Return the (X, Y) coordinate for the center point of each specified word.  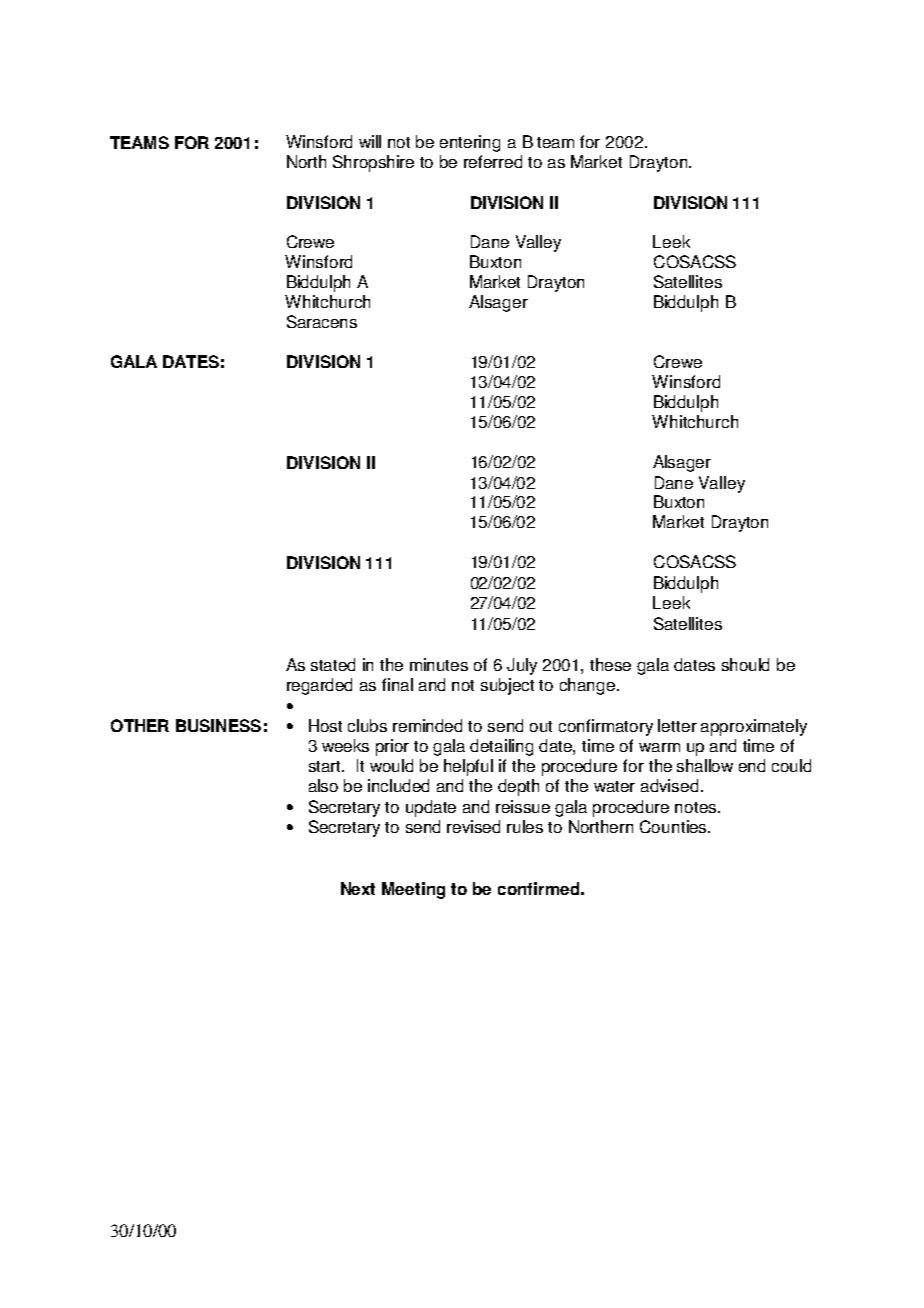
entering (470, 143)
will (370, 141)
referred (493, 161)
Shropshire (373, 163)
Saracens (322, 321)
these (610, 664)
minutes (439, 664)
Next (358, 888)
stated (333, 664)
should (745, 664)
